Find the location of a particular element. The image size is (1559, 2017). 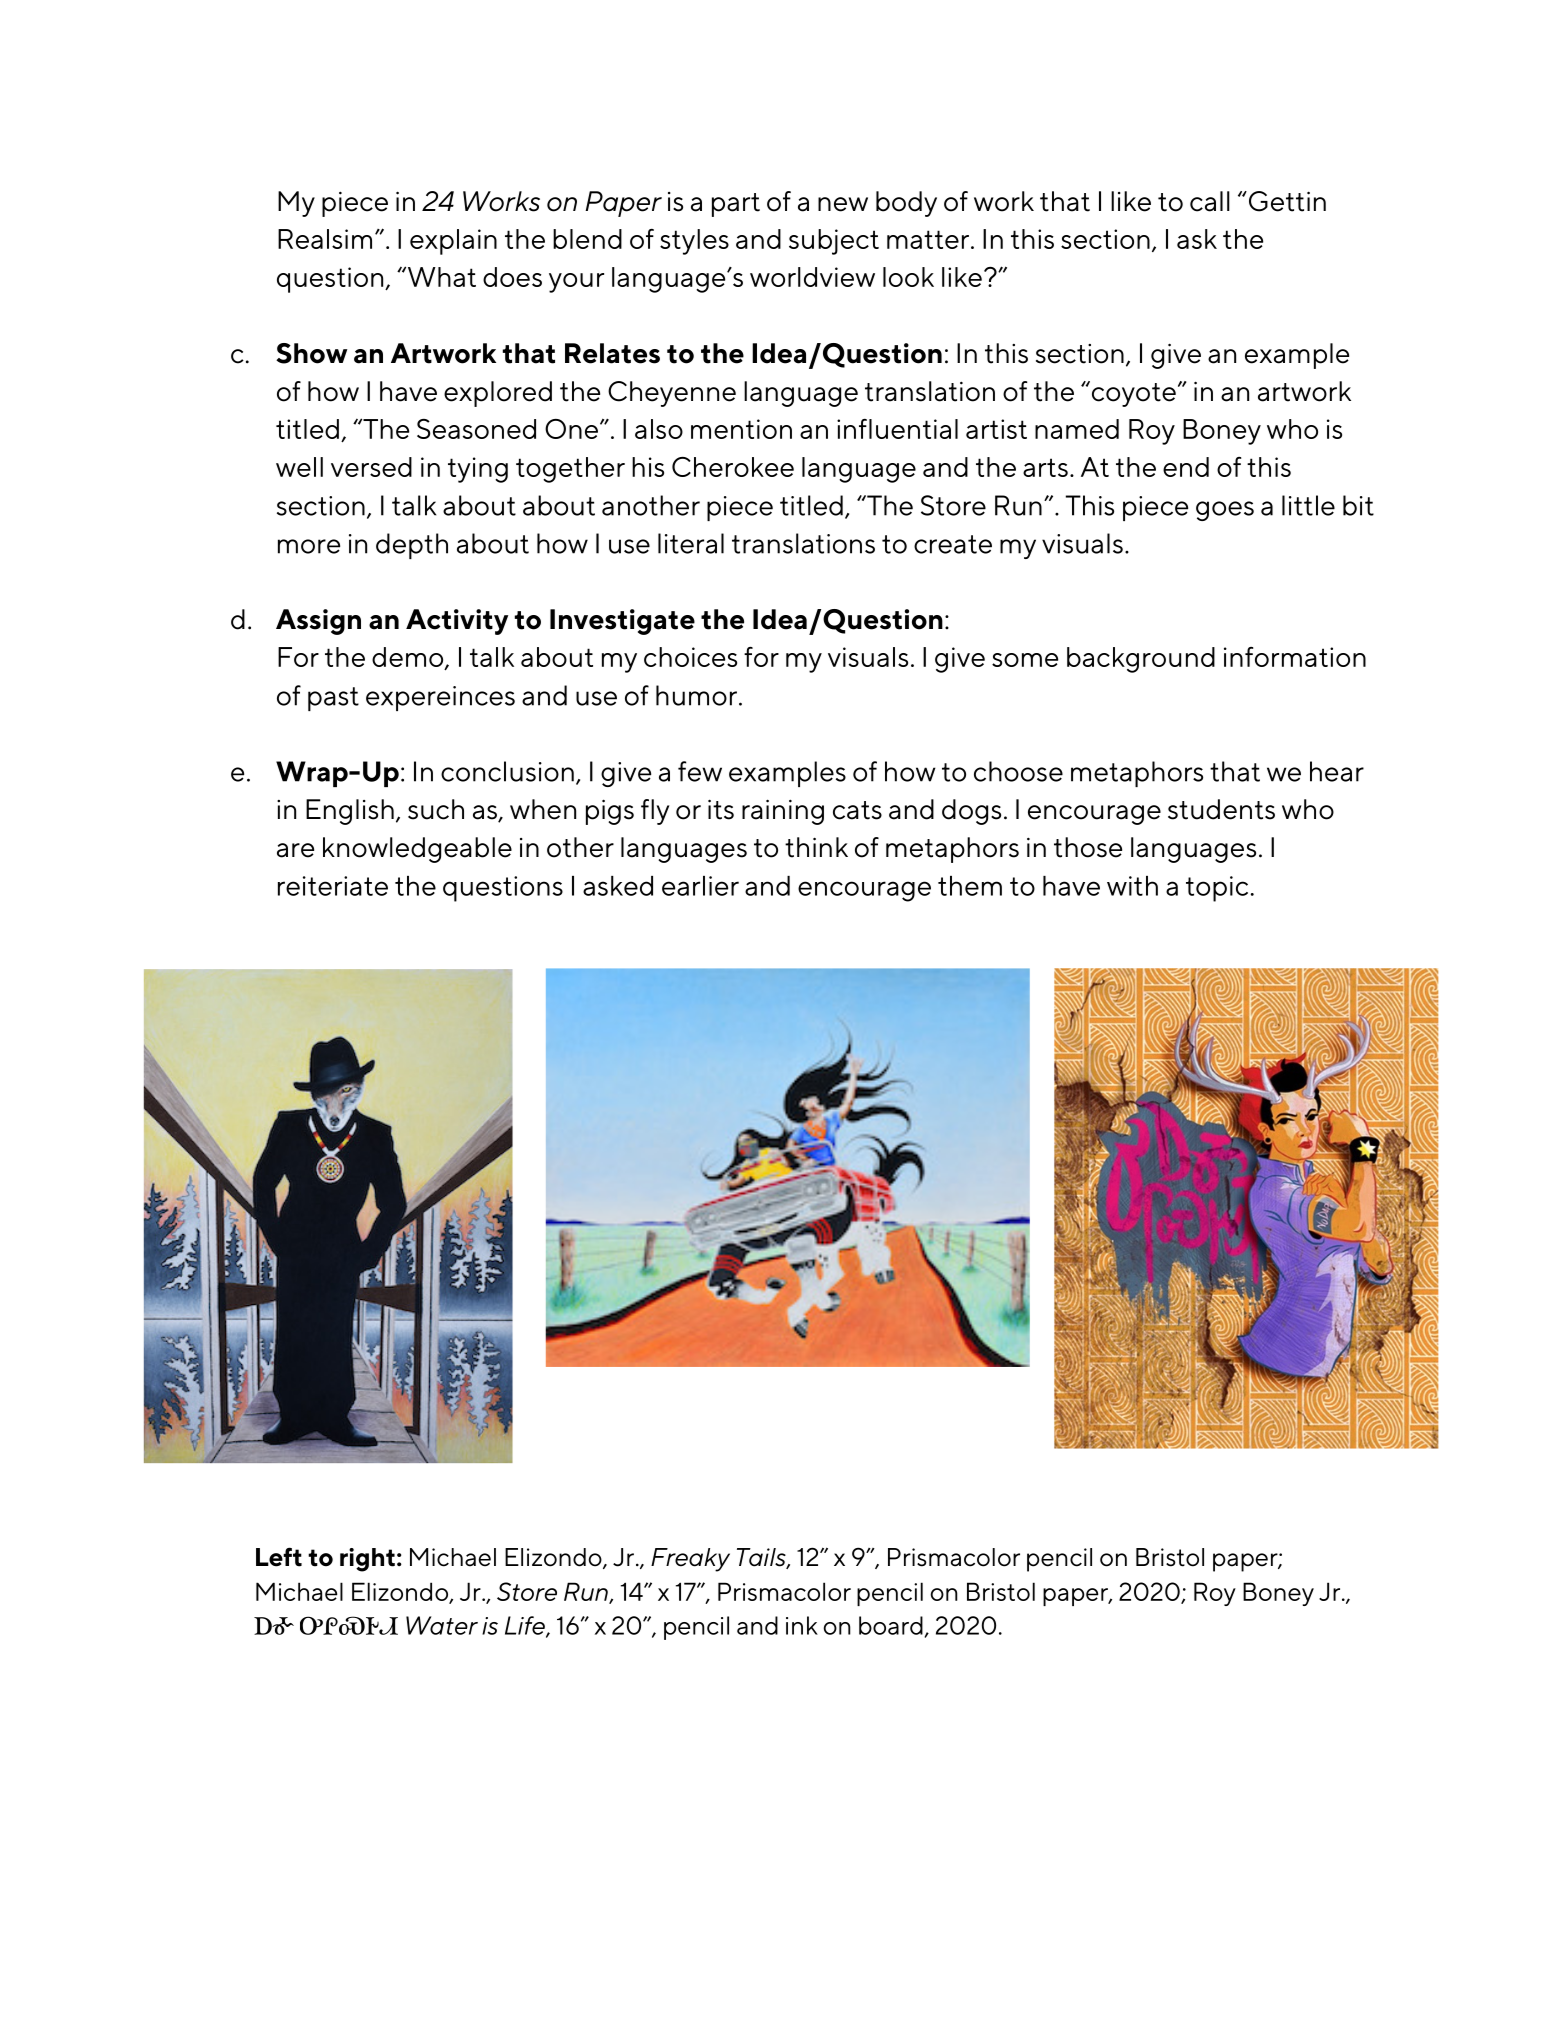

goes is located at coordinates (1225, 511).
